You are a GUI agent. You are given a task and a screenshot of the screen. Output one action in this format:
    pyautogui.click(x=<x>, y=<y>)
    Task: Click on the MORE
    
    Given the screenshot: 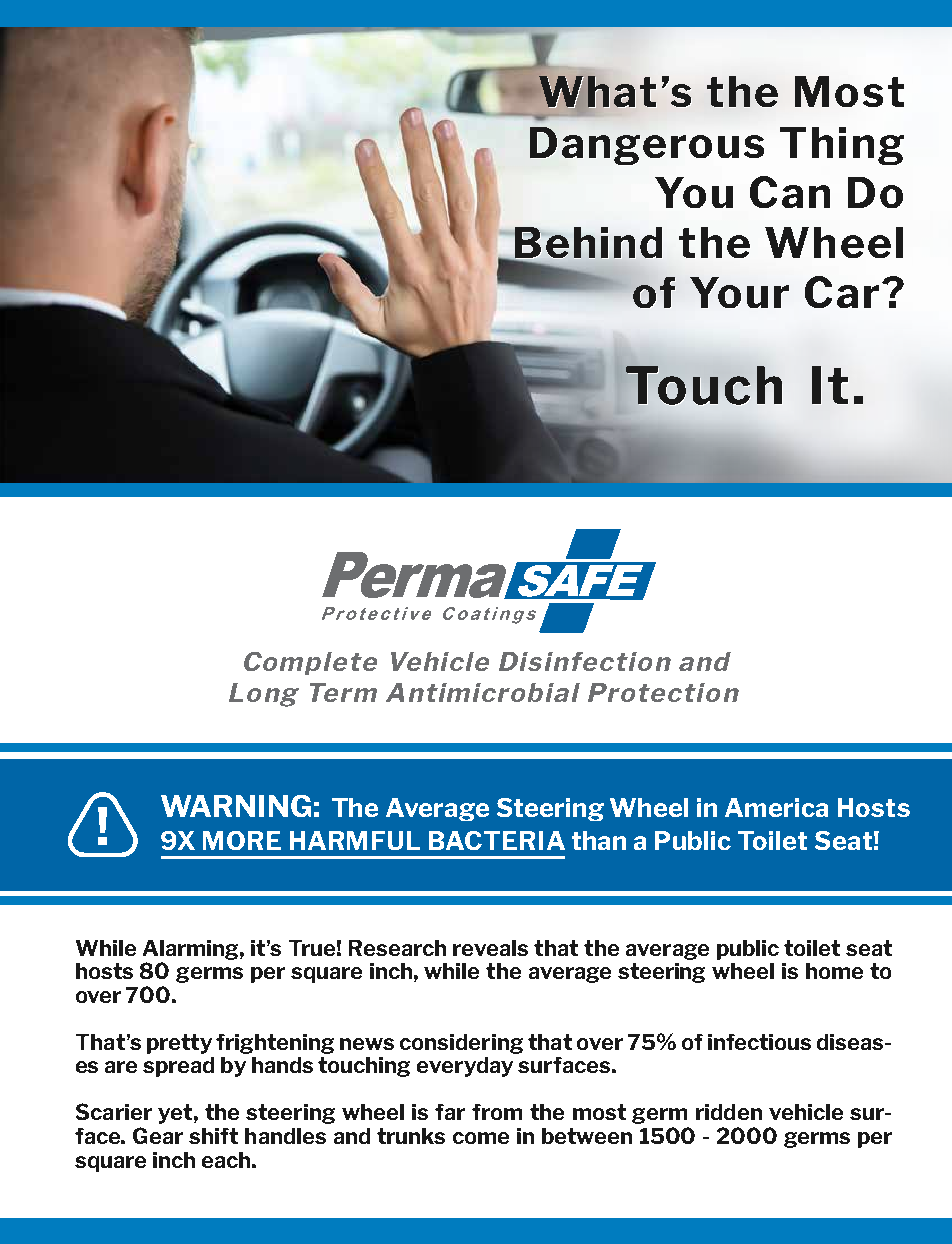 What is the action you would take?
    pyautogui.click(x=242, y=840)
